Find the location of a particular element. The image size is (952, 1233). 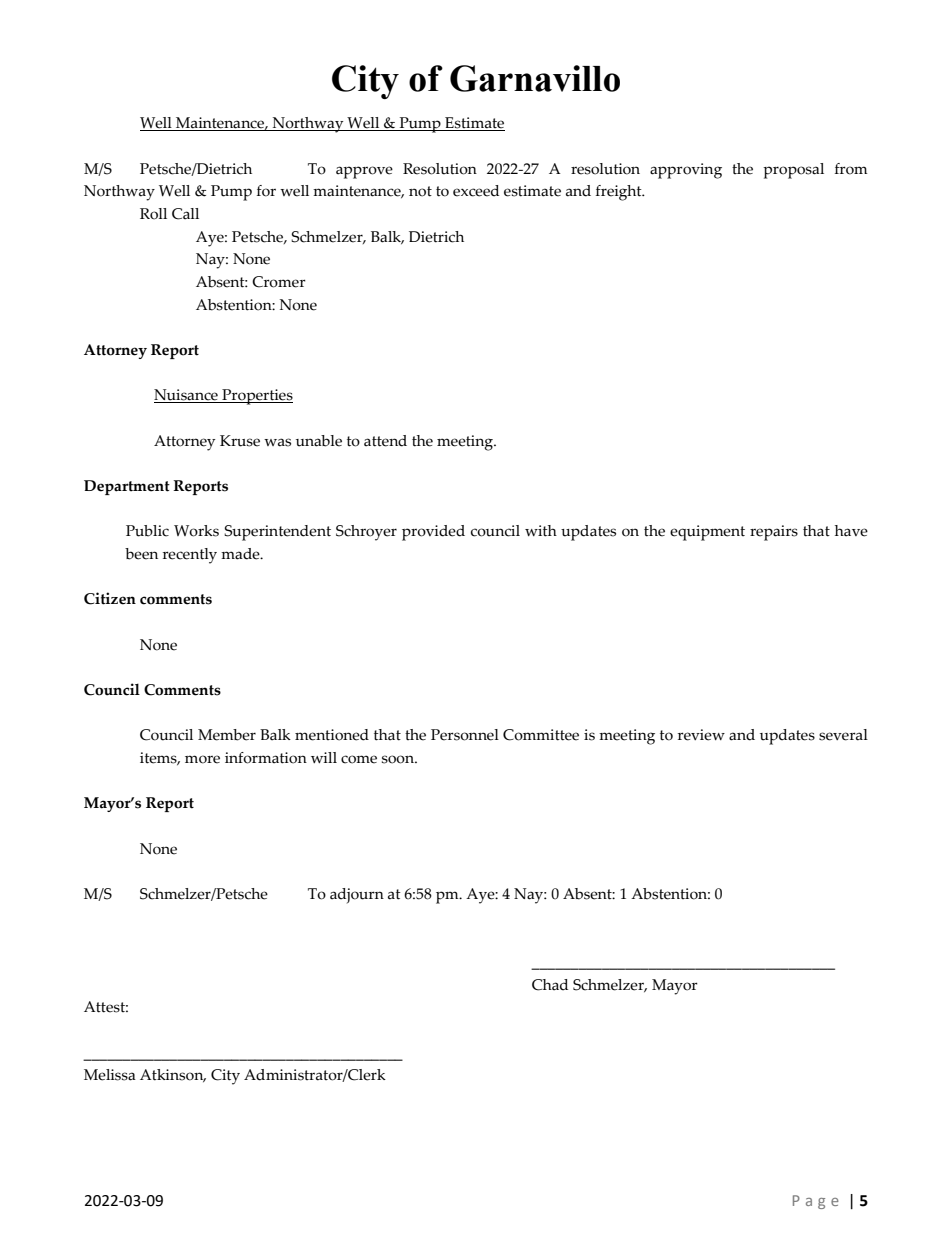

Atkinson is located at coordinates (173, 1075).
